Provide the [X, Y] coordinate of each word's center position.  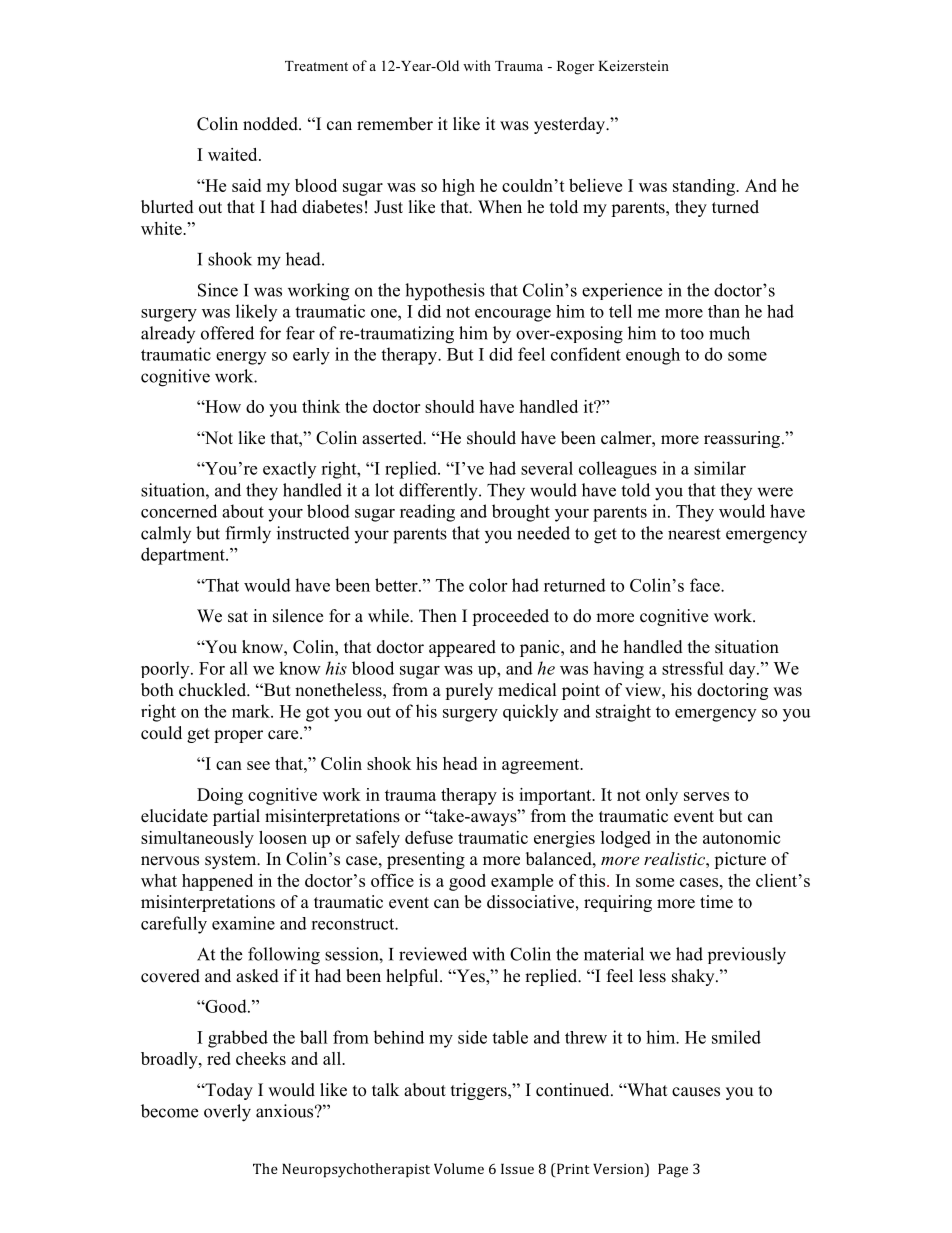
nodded [271, 124]
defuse [429, 837]
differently [439, 492]
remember [395, 124]
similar [720, 468]
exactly [289, 470]
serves [706, 796]
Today [228, 1091]
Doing [220, 796]
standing [705, 187]
